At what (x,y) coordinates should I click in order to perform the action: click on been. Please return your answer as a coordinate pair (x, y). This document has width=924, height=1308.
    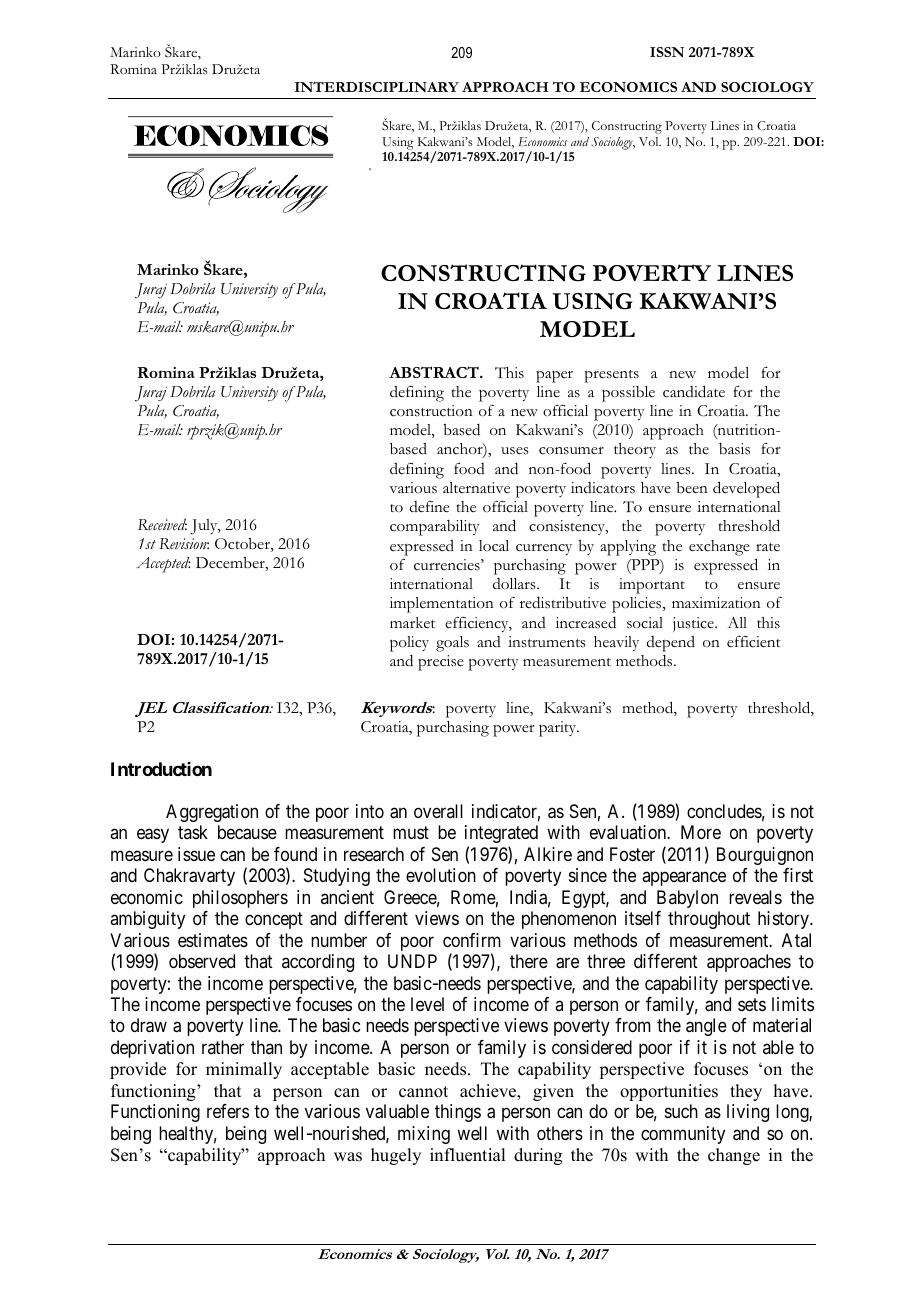
    Looking at the image, I should click on (692, 488).
